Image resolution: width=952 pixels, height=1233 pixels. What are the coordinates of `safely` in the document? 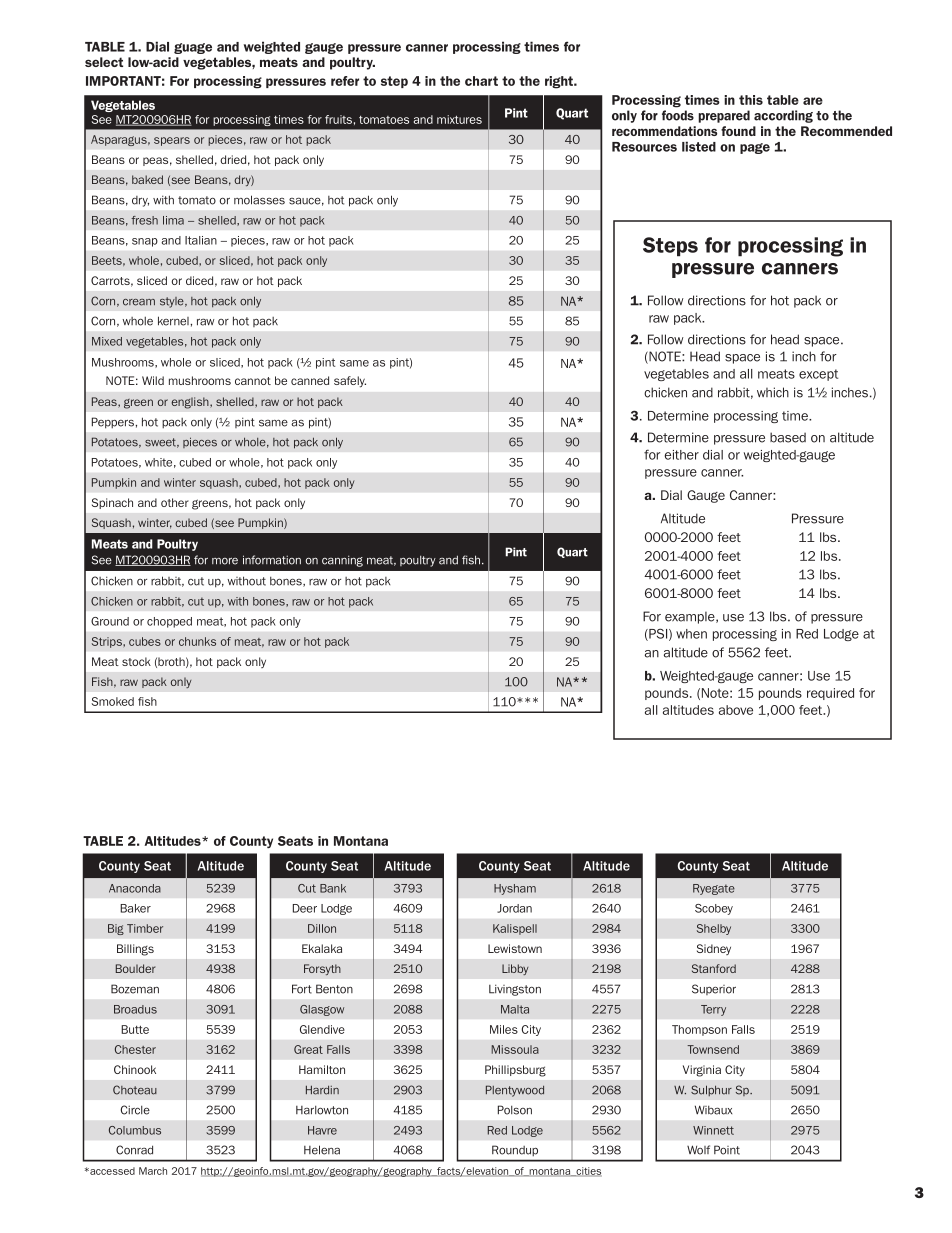 It's located at (350, 382).
